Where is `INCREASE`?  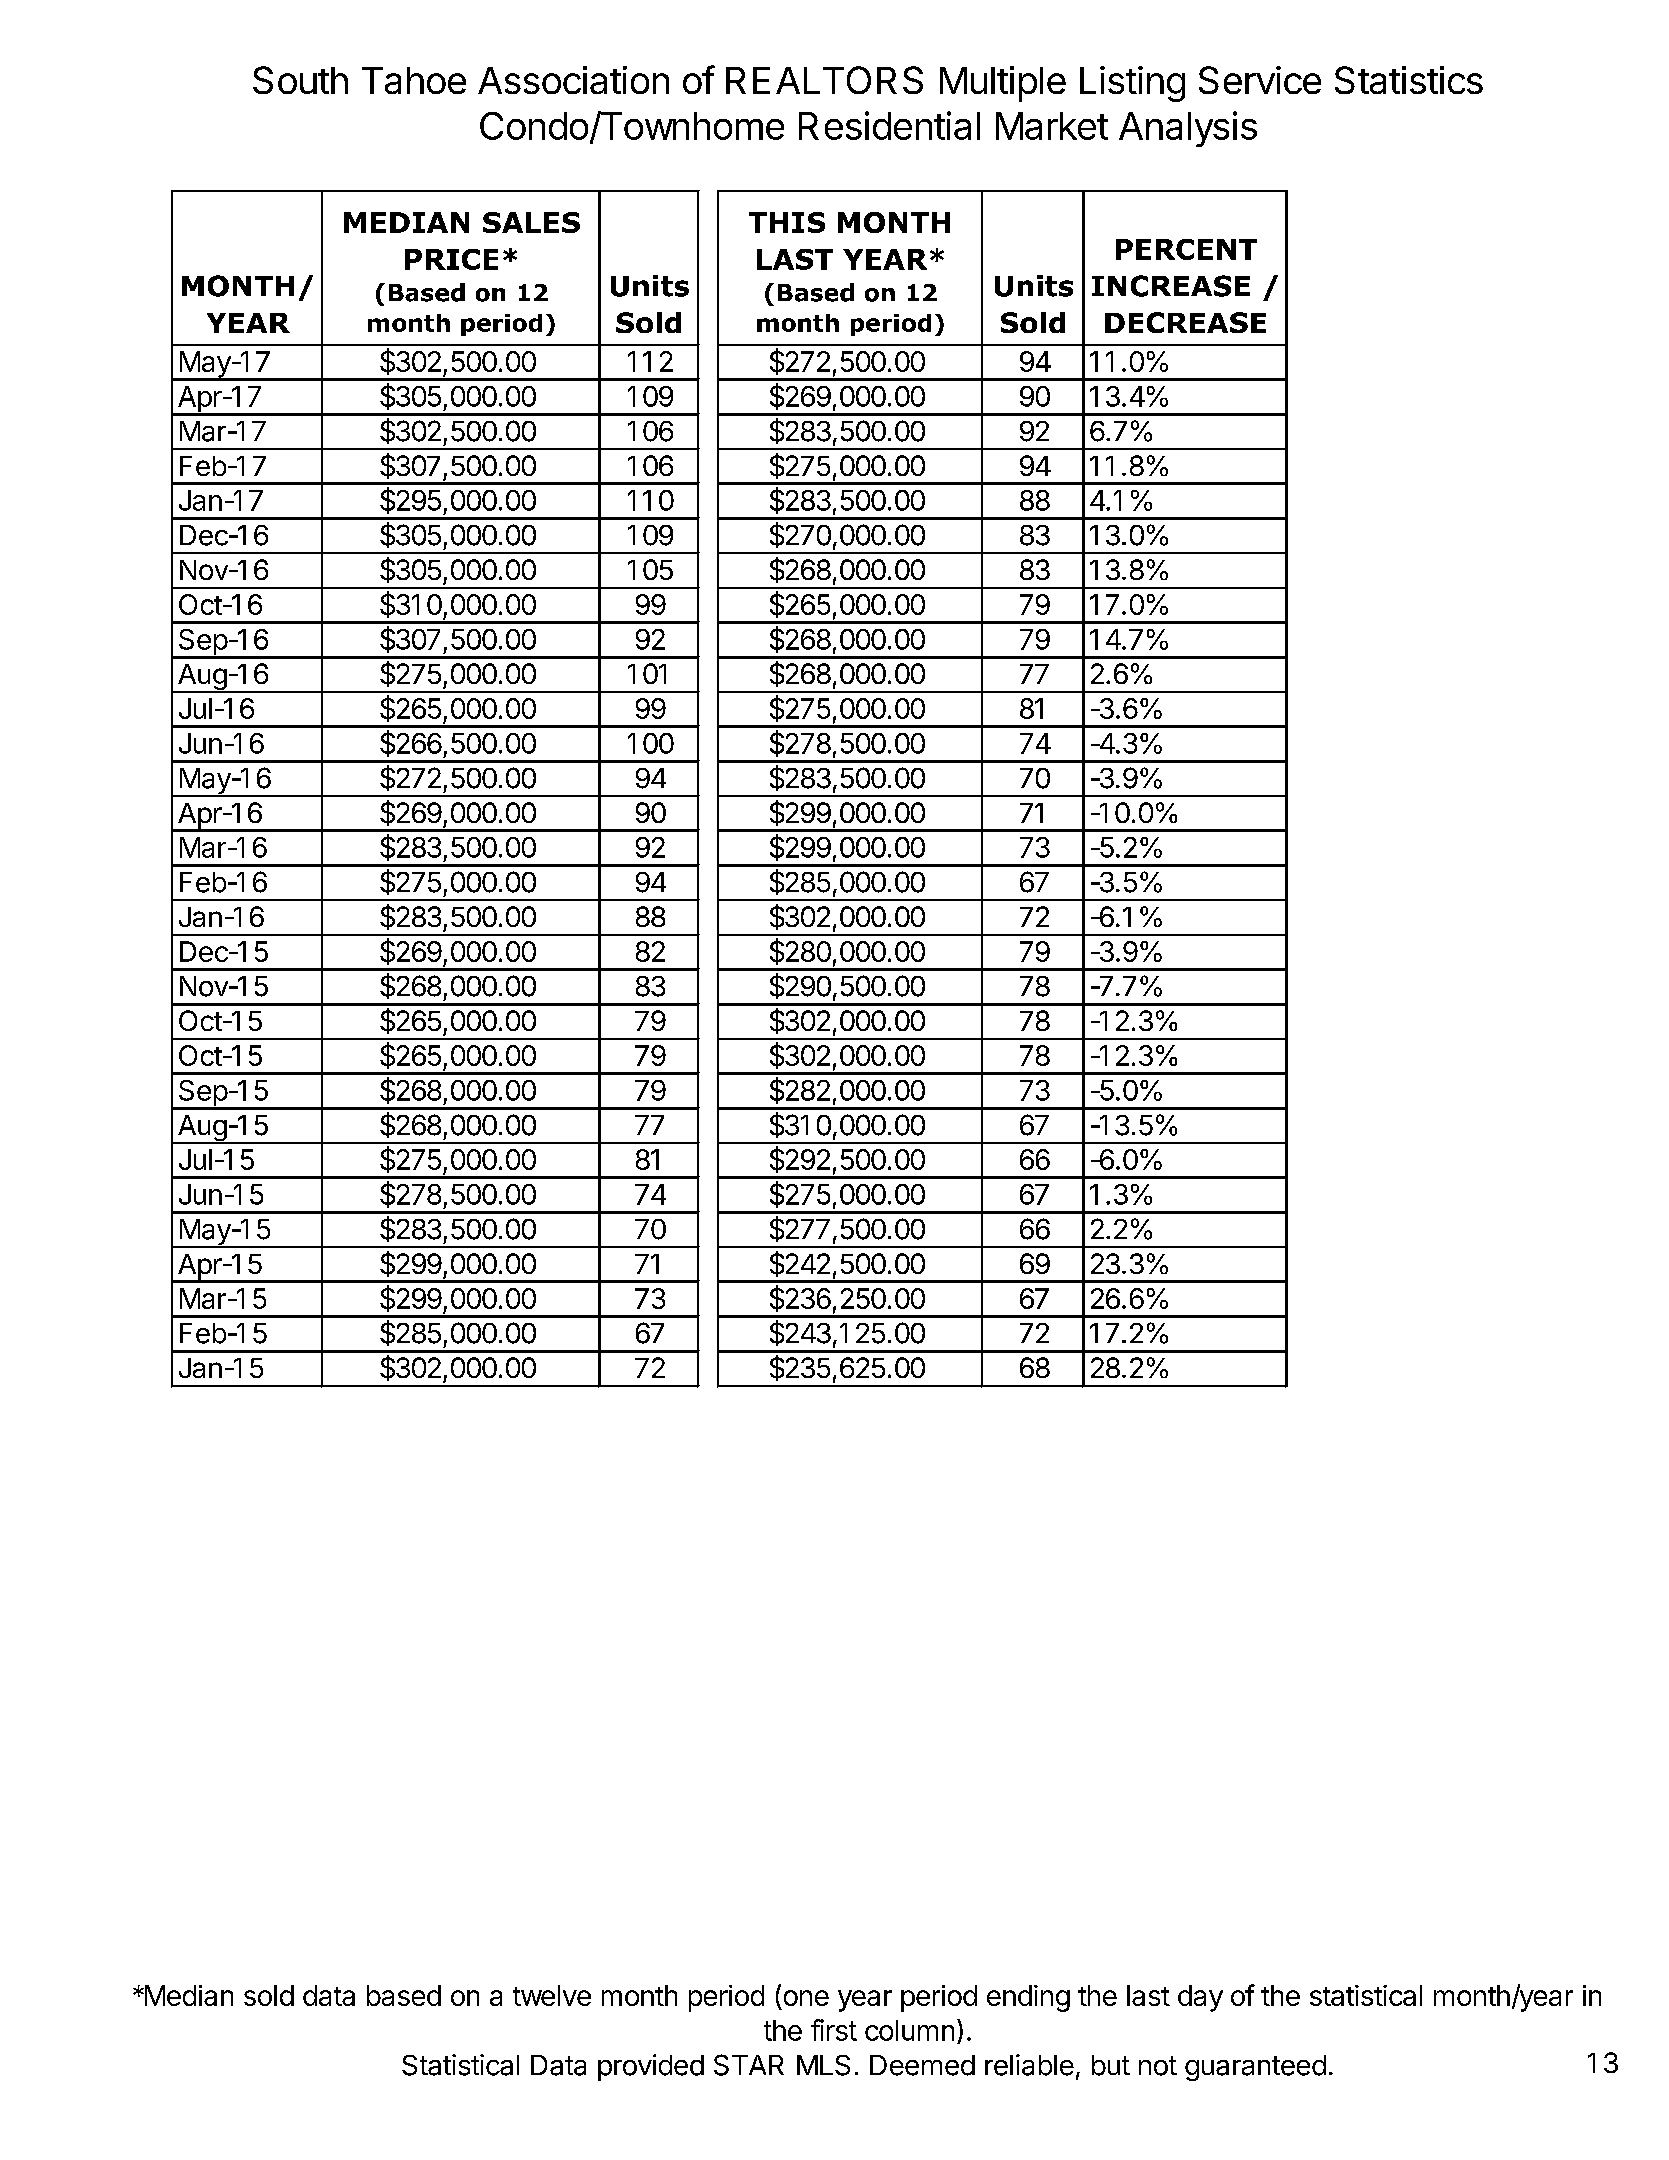 INCREASE is located at coordinates (1171, 286).
